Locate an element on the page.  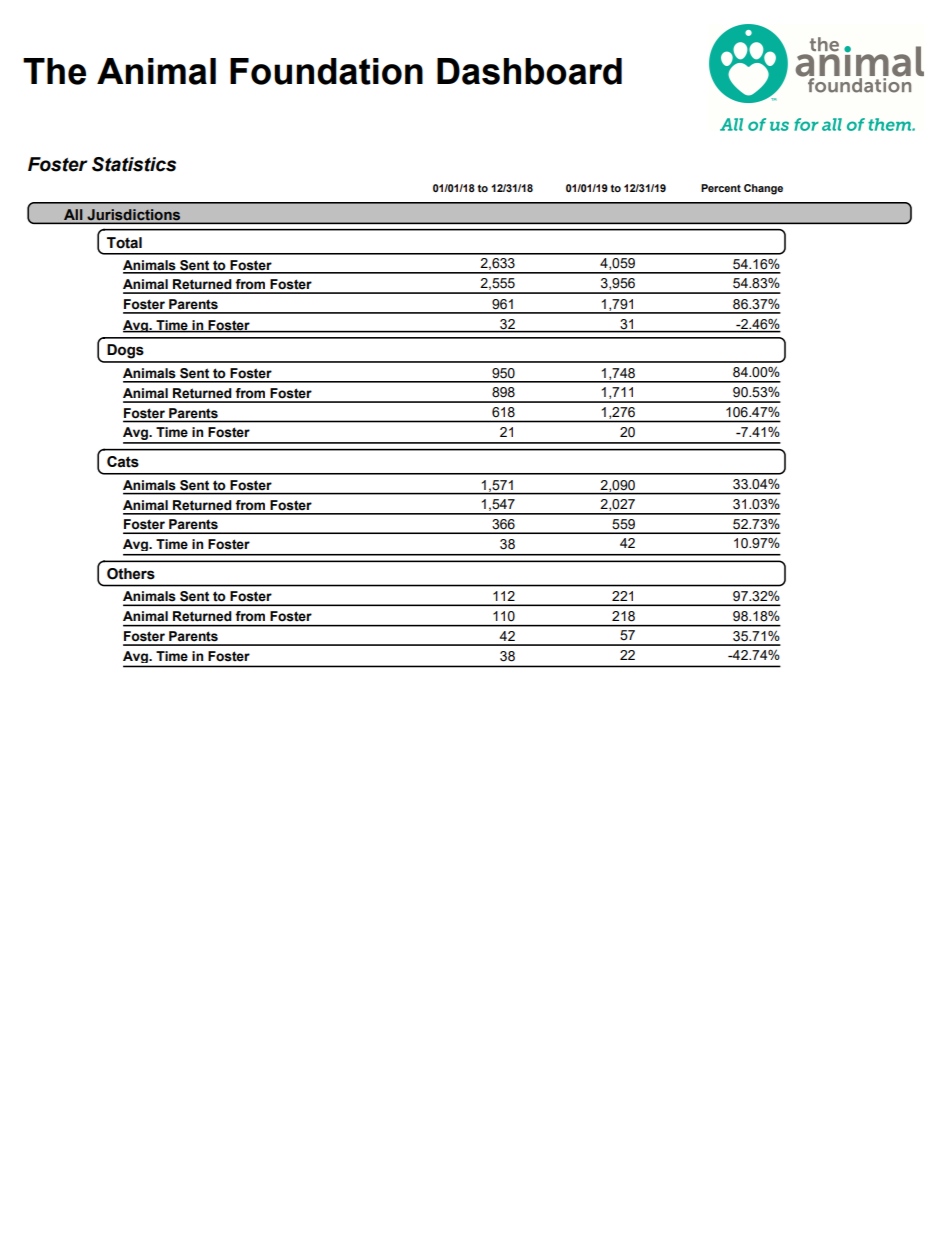
Dashboard is located at coordinates (529, 71).
